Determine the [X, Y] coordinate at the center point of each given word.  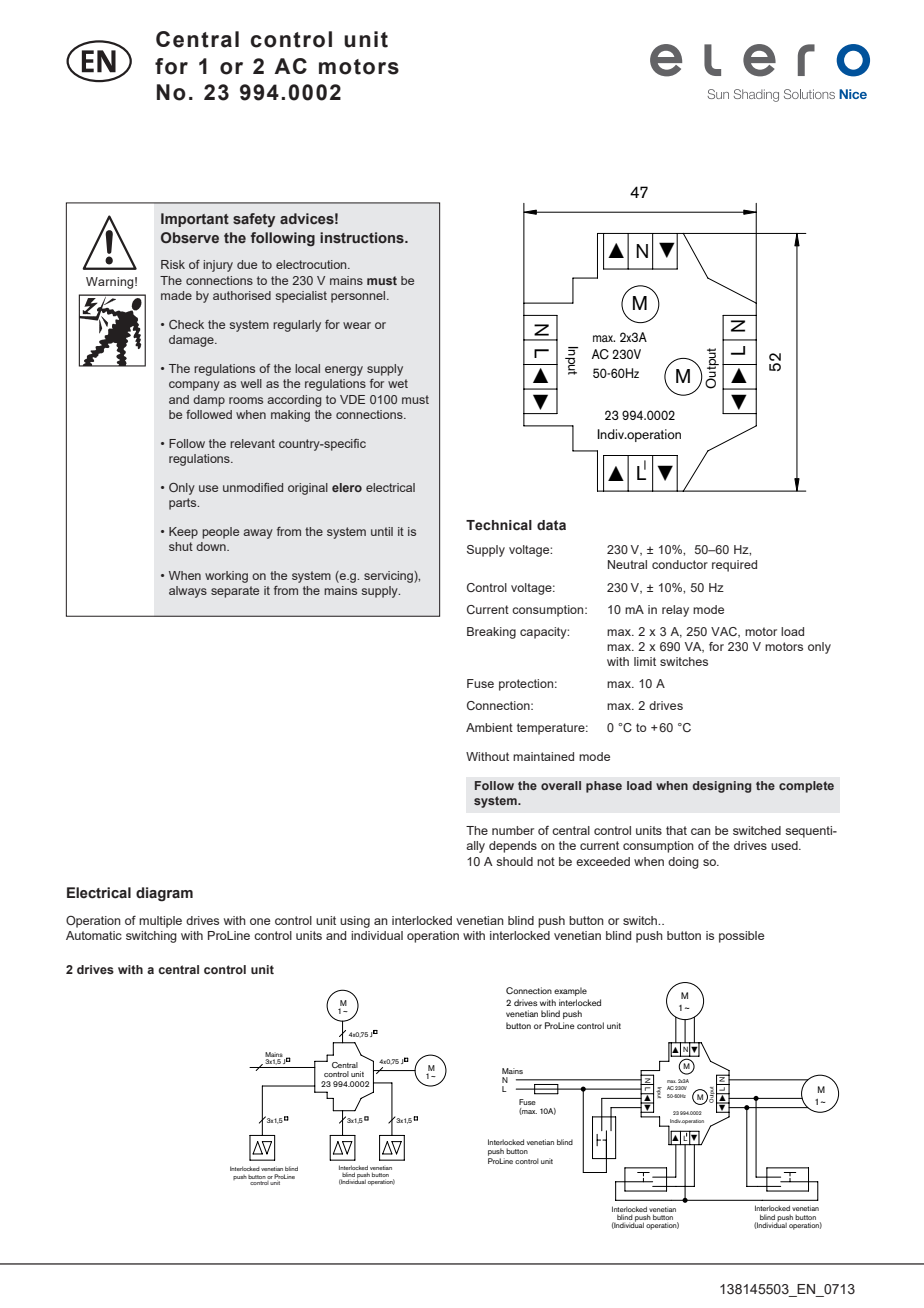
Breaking [491, 633]
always [188, 592]
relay [675, 611]
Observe [190, 237]
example [570, 991]
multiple [160, 922]
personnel [359, 297]
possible [741, 937]
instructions [363, 237]
